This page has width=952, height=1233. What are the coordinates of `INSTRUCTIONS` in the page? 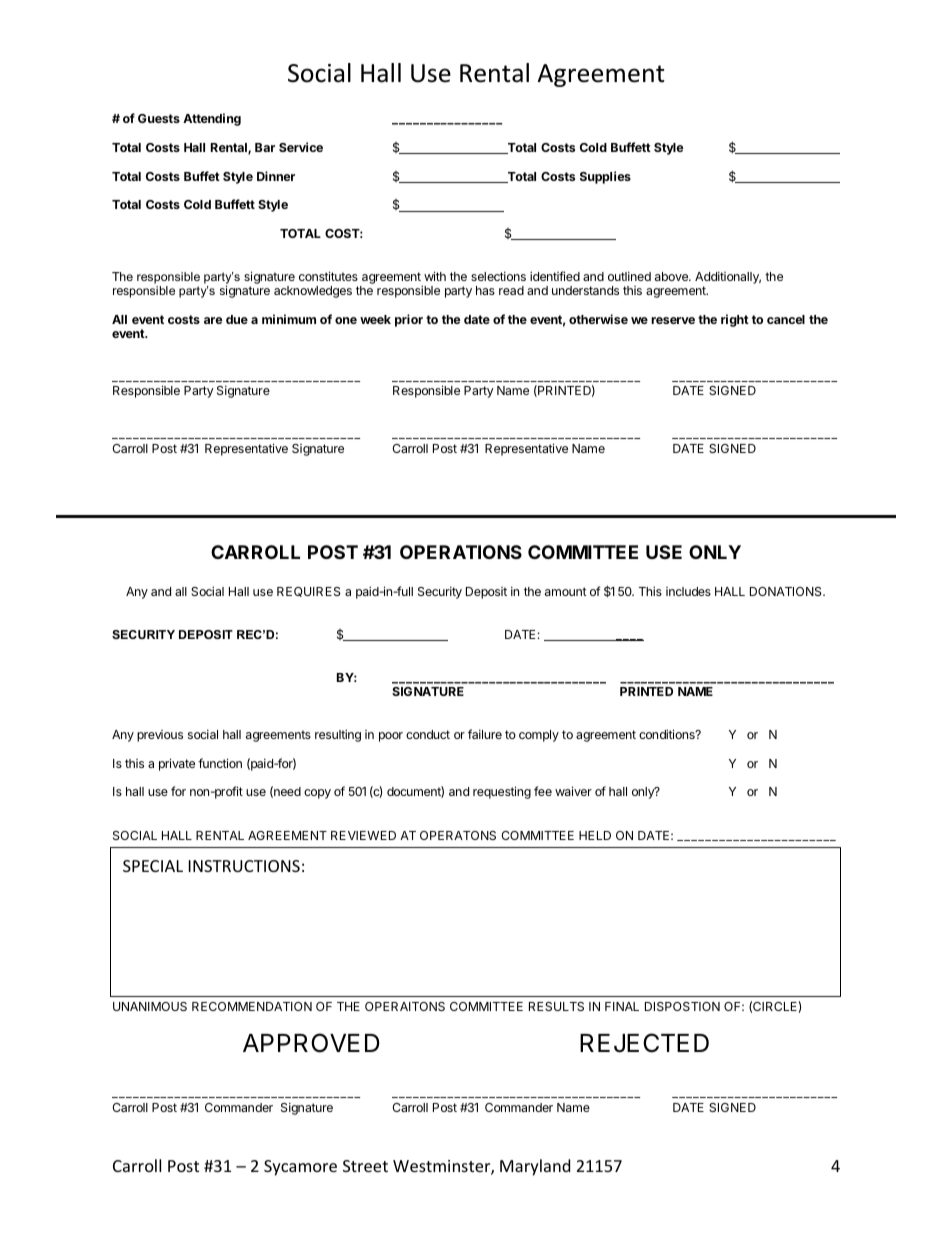 It's located at (244, 866).
